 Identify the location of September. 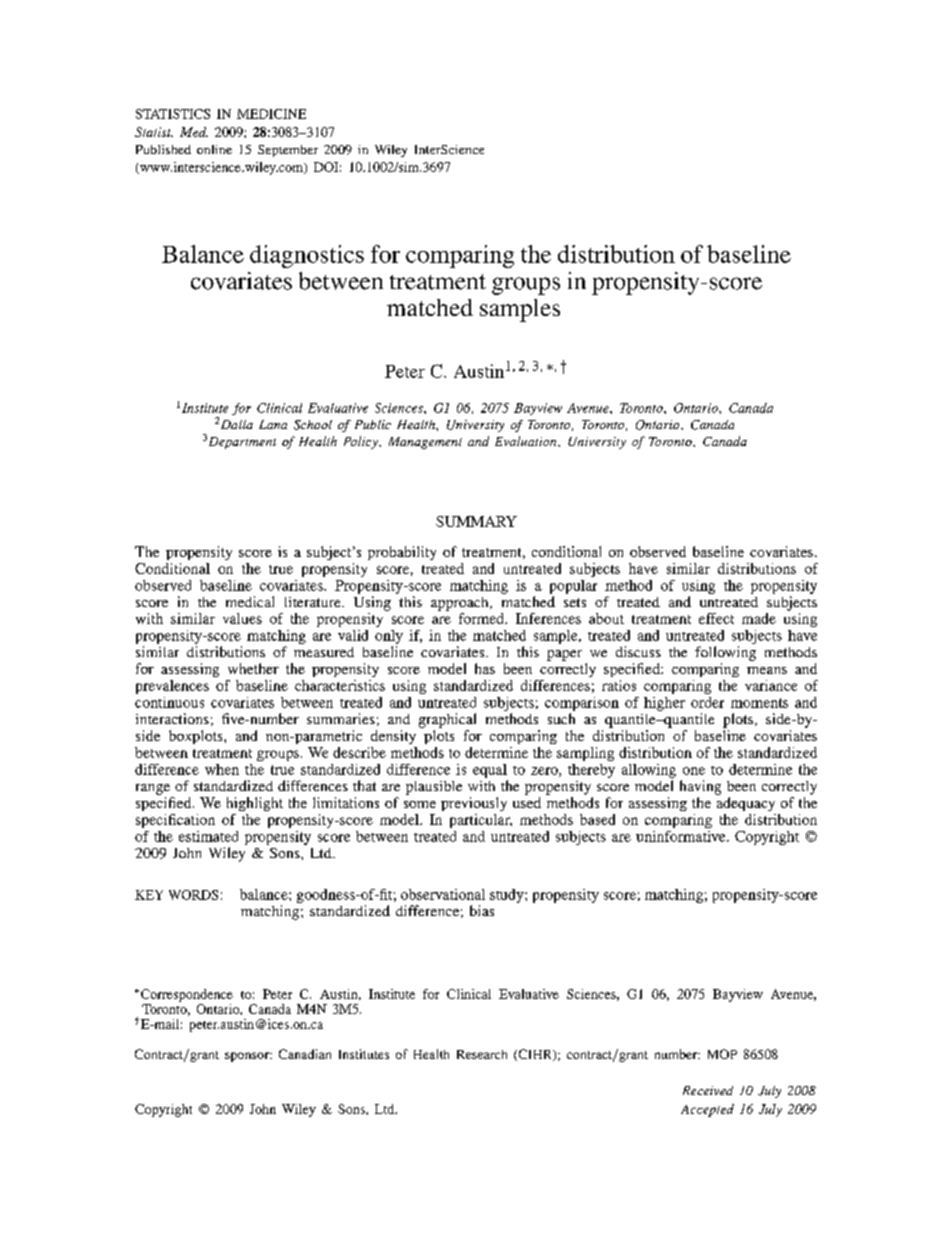
(288, 151).
